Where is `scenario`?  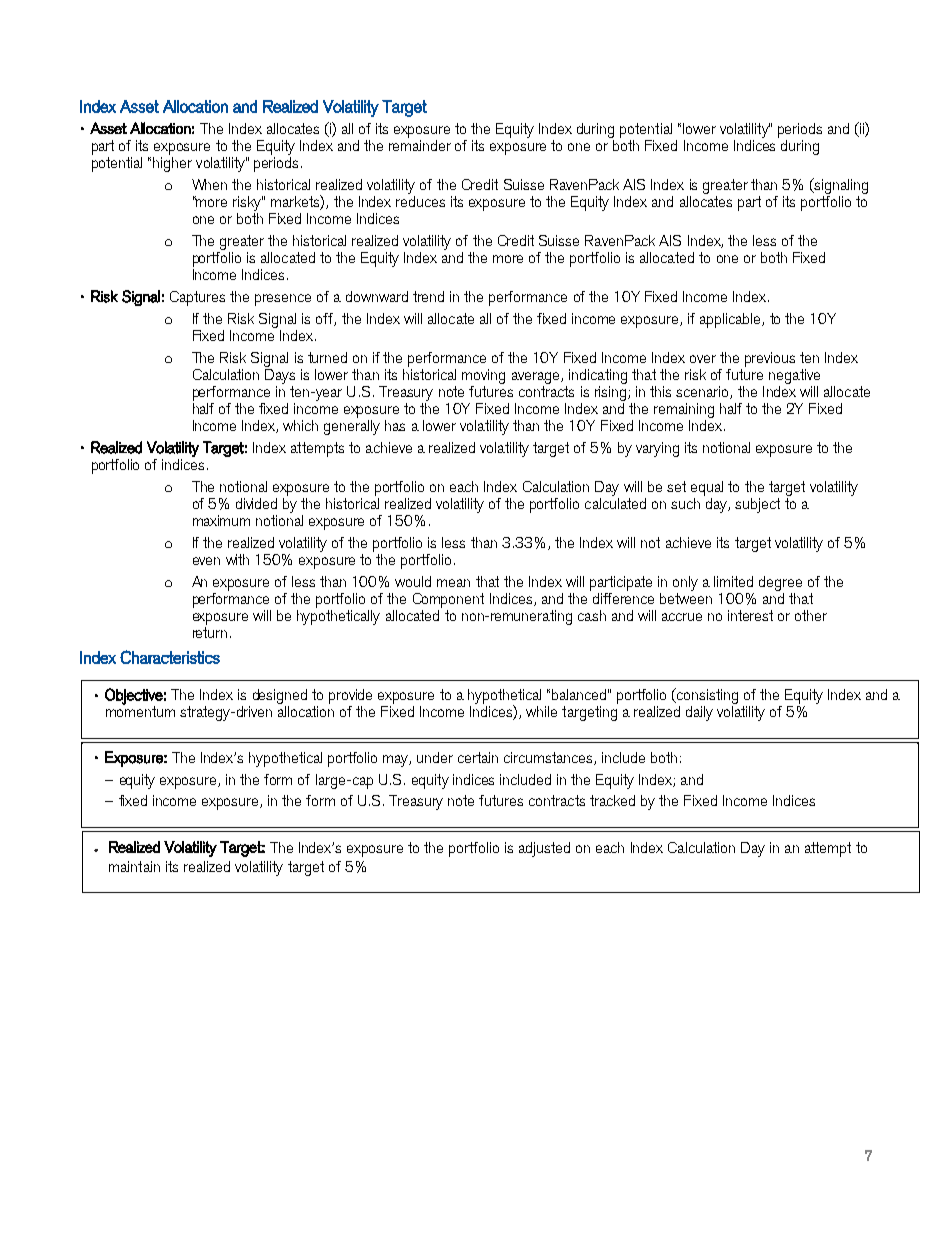 scenario is located at coordinates (703, 392).
